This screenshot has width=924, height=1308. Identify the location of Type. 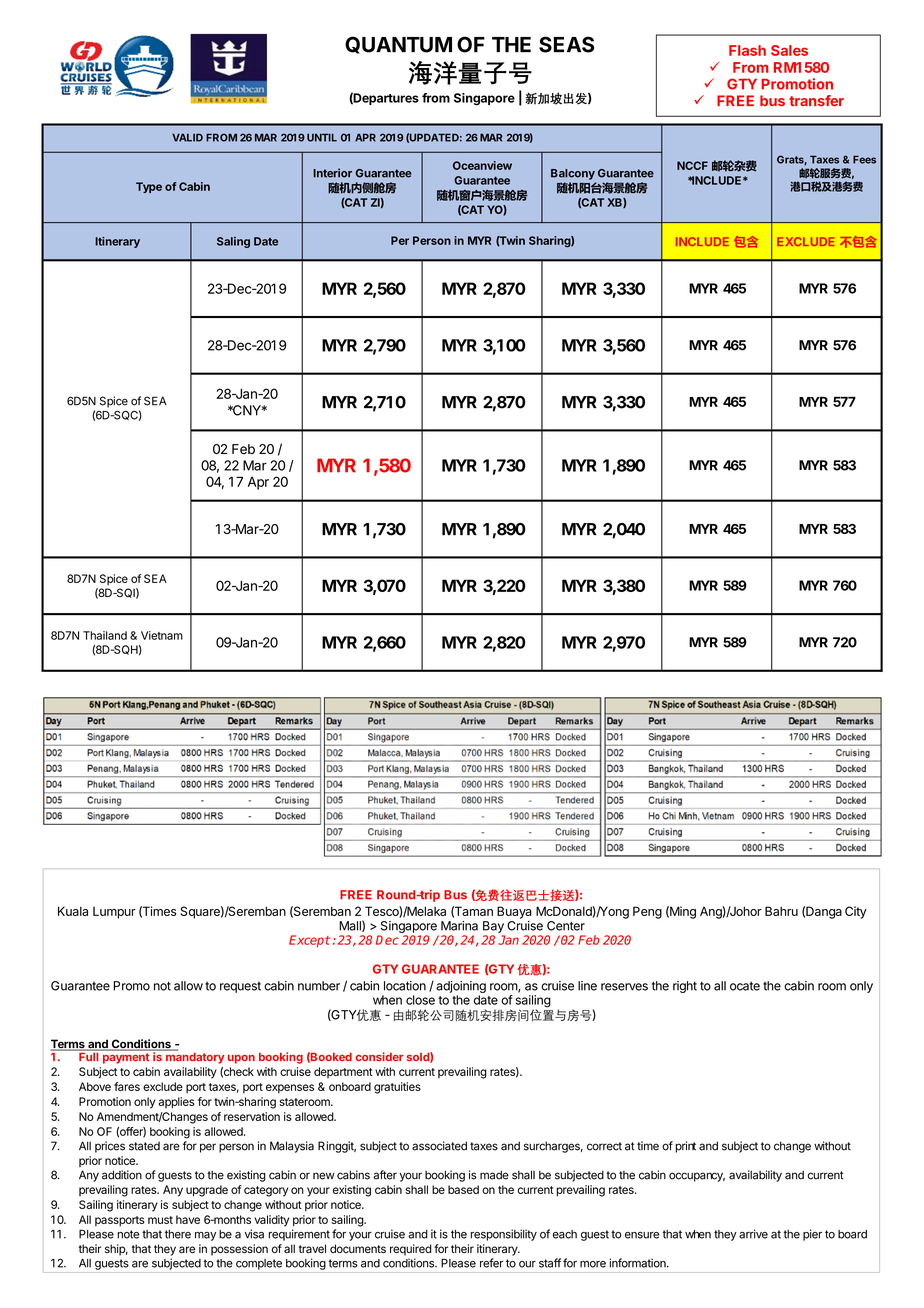
(149, 187).
